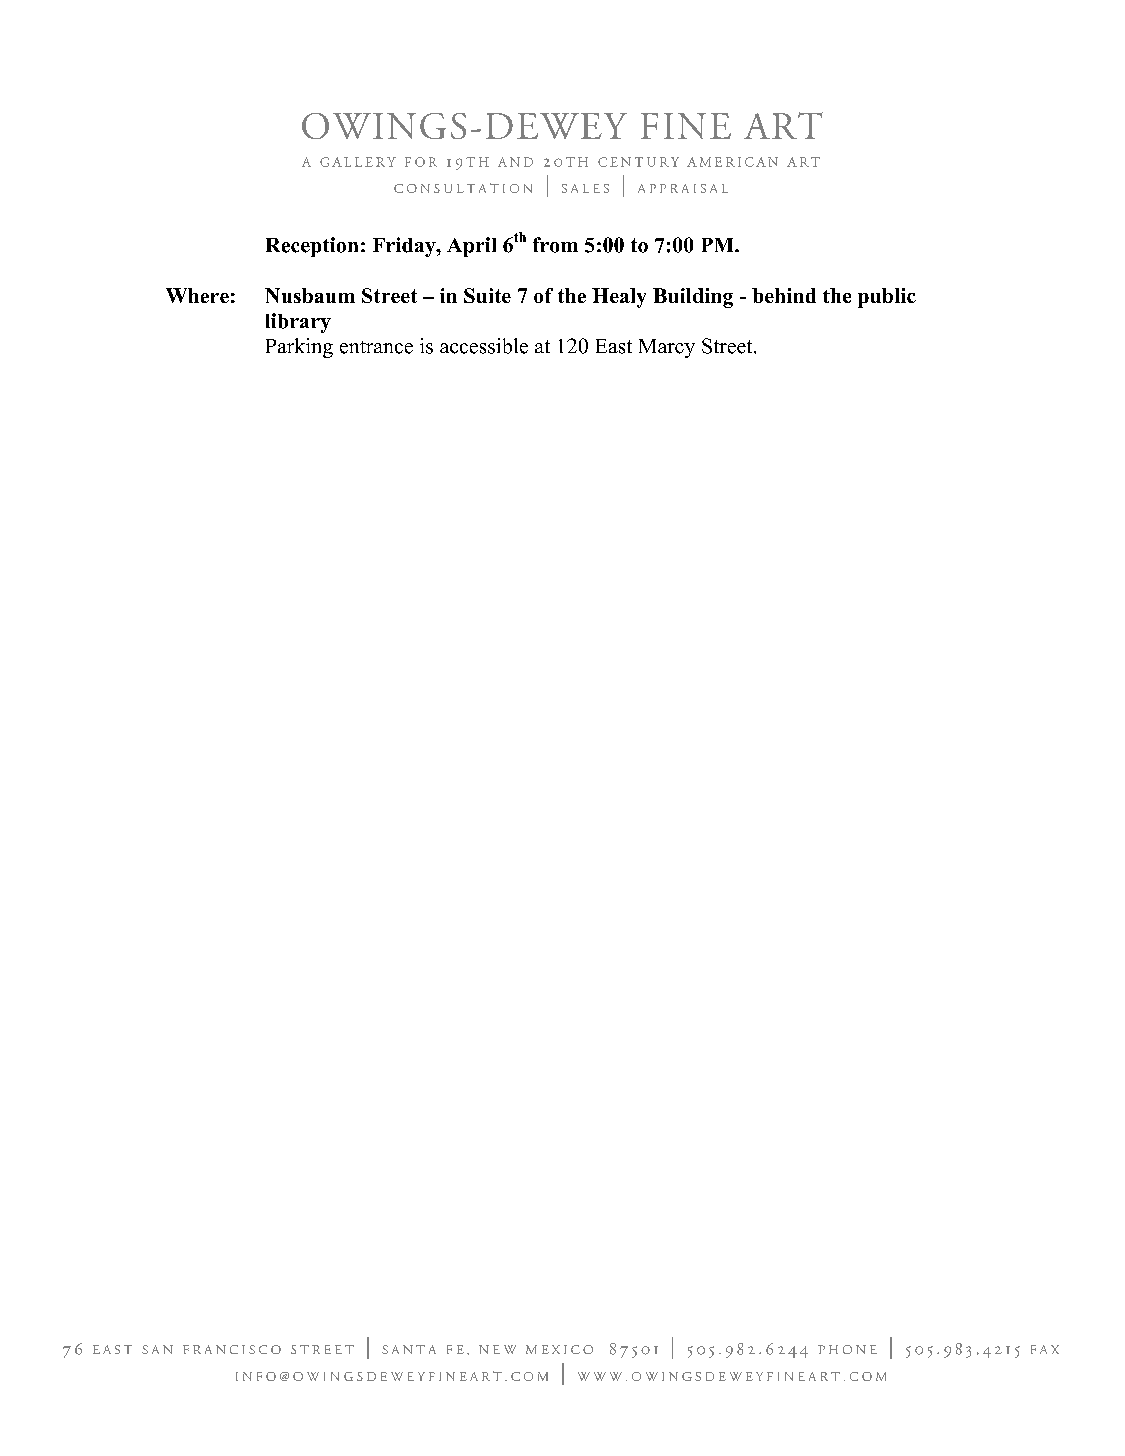 Image resolution: width=1125 pixels, height=1456 pixels. Describe the element at coordinates (232, 1349) in the document. I see `FRANCISCO` at that location.
